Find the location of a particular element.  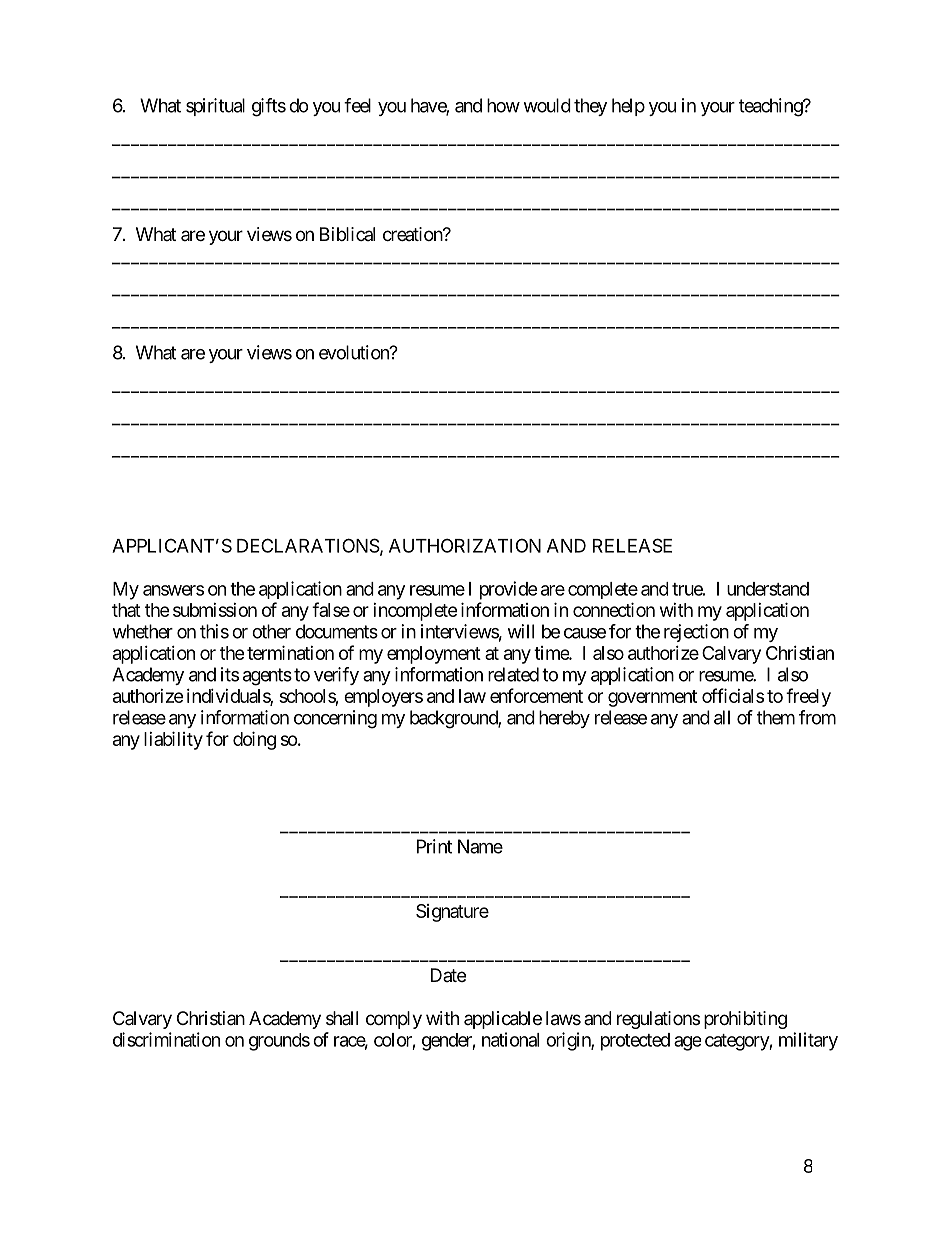

national is located at coordinates (510, 1039).
